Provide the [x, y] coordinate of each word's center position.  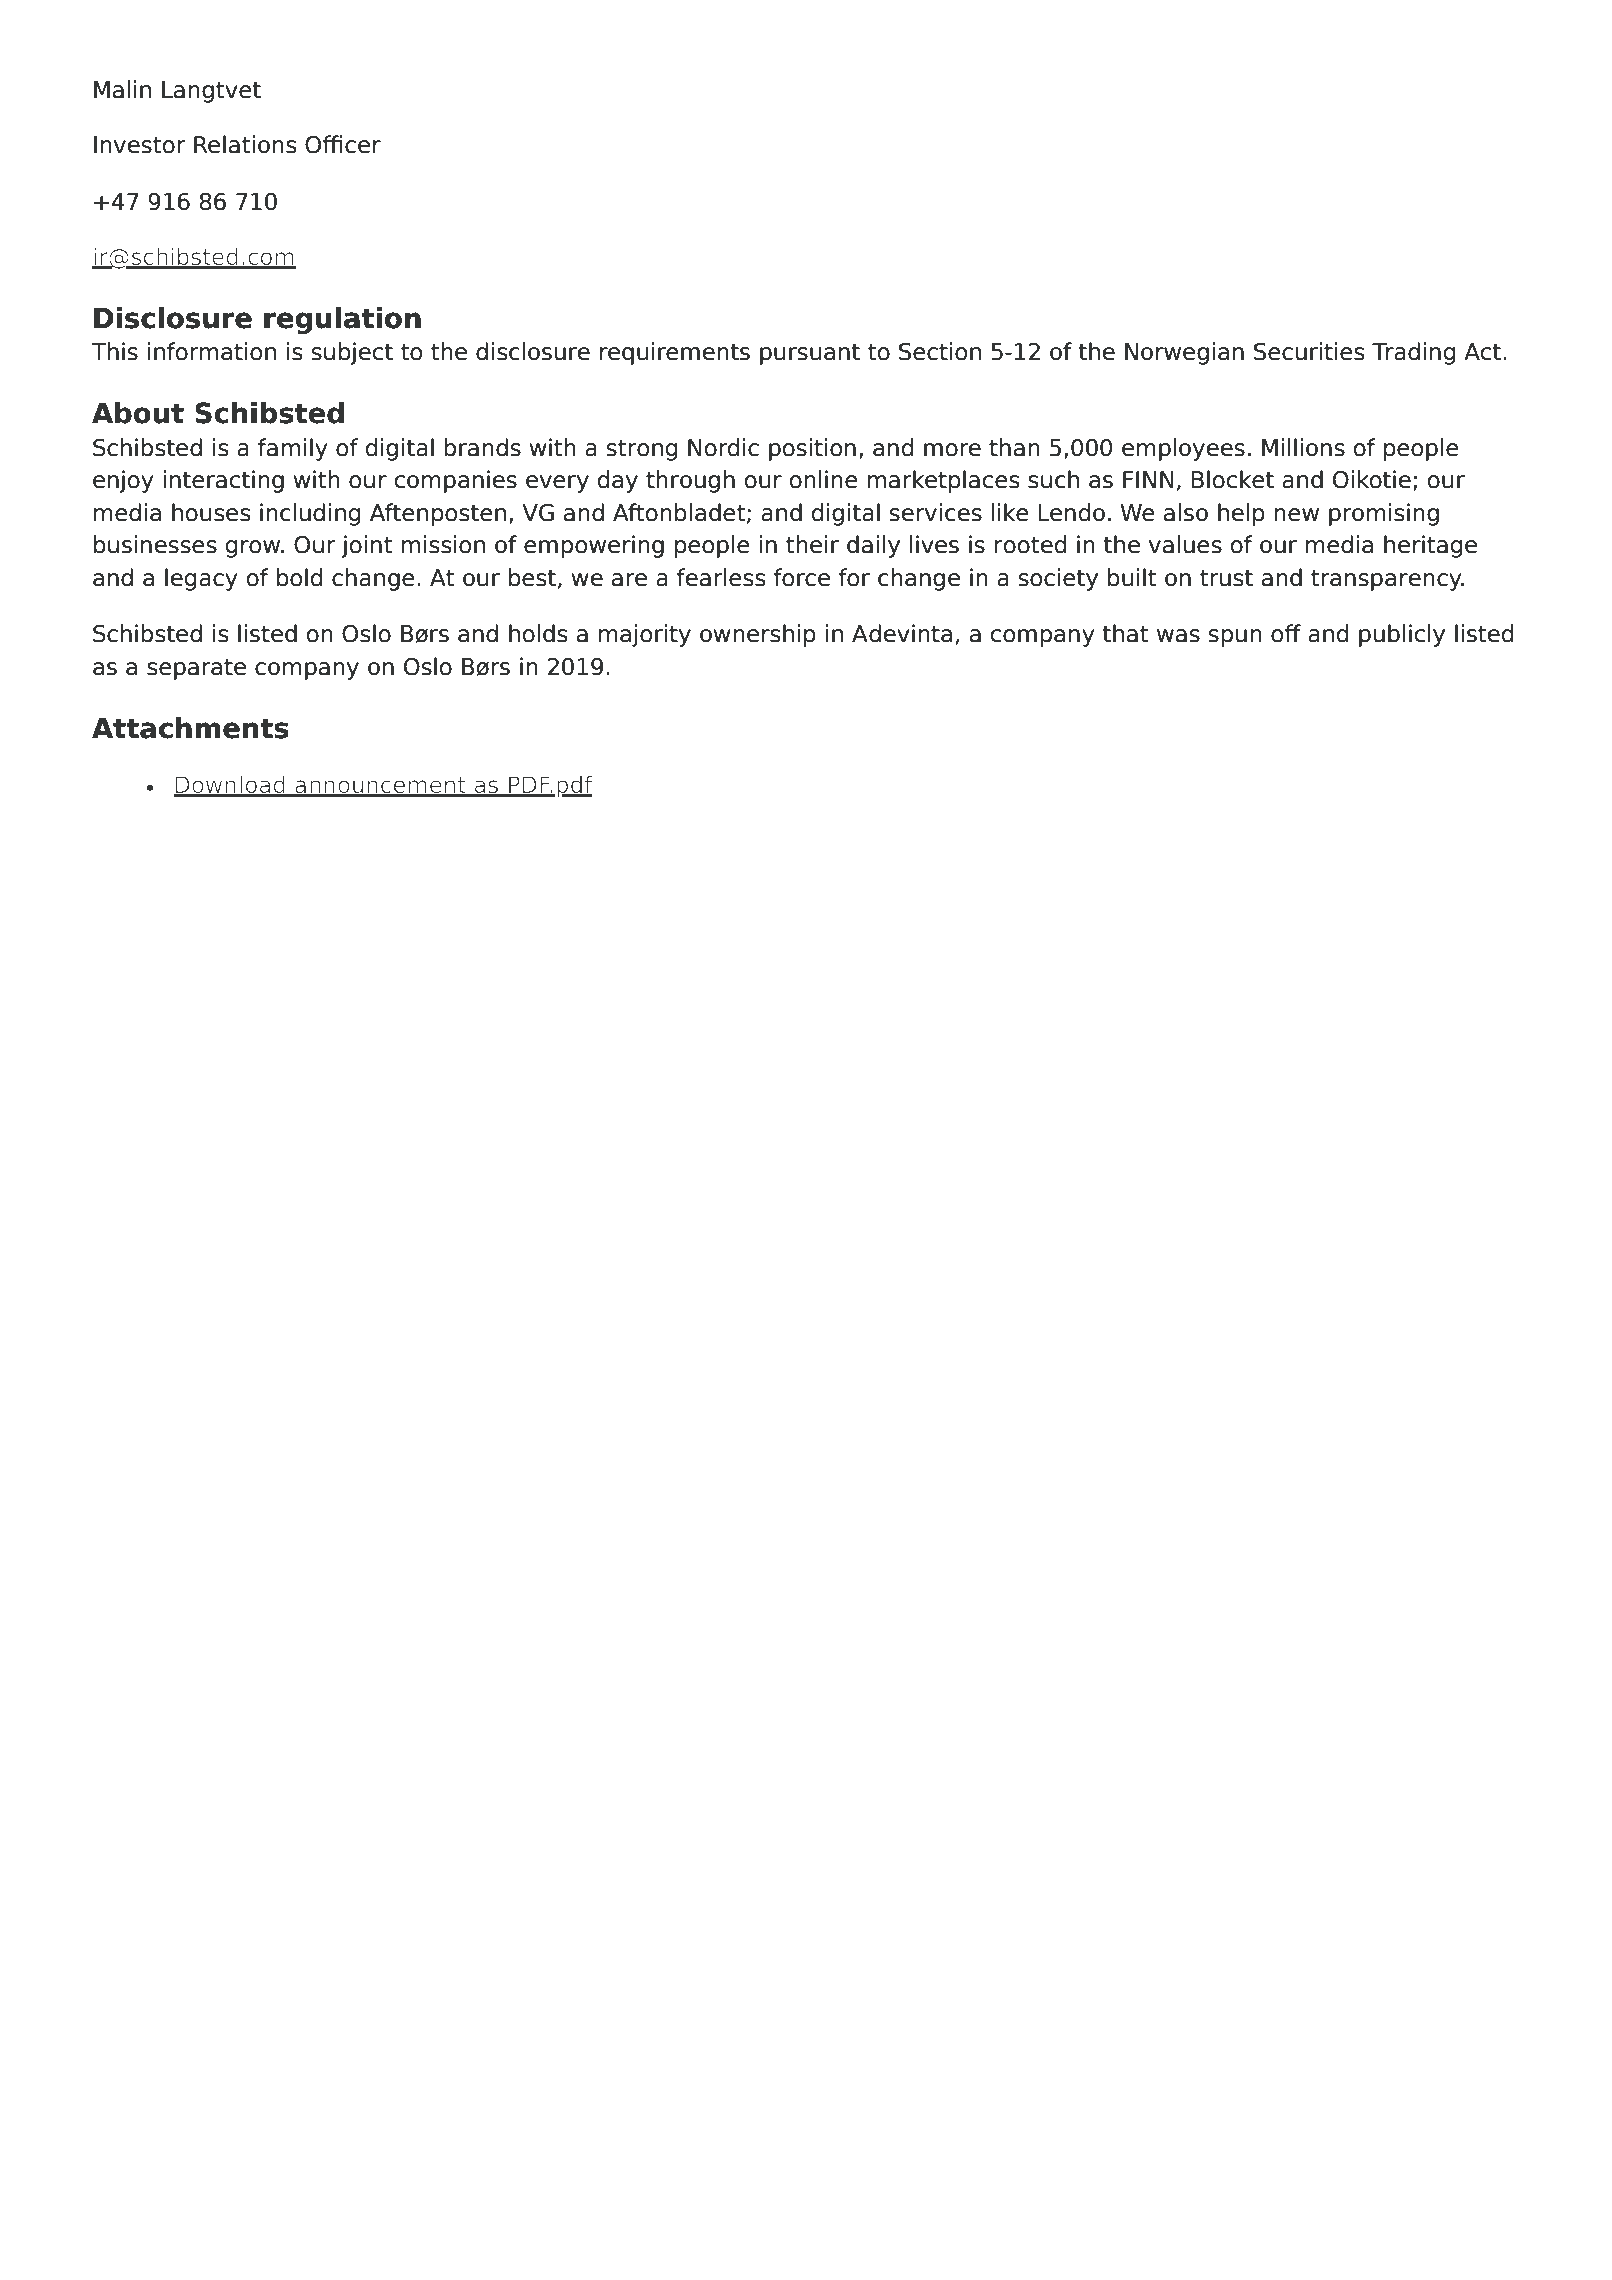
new [1296, 515]
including [310, 514]
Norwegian [1184, 353]
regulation [342, 320]
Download [230, 785]
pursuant [810, 354]
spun [1235, 638]
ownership [758, 635]
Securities [1309, 351]
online [824, 479]
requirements [675, 353]
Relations [245, 144]
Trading [1414, 353]
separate [196, 669]
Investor [139, 145]
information [212, 351]
